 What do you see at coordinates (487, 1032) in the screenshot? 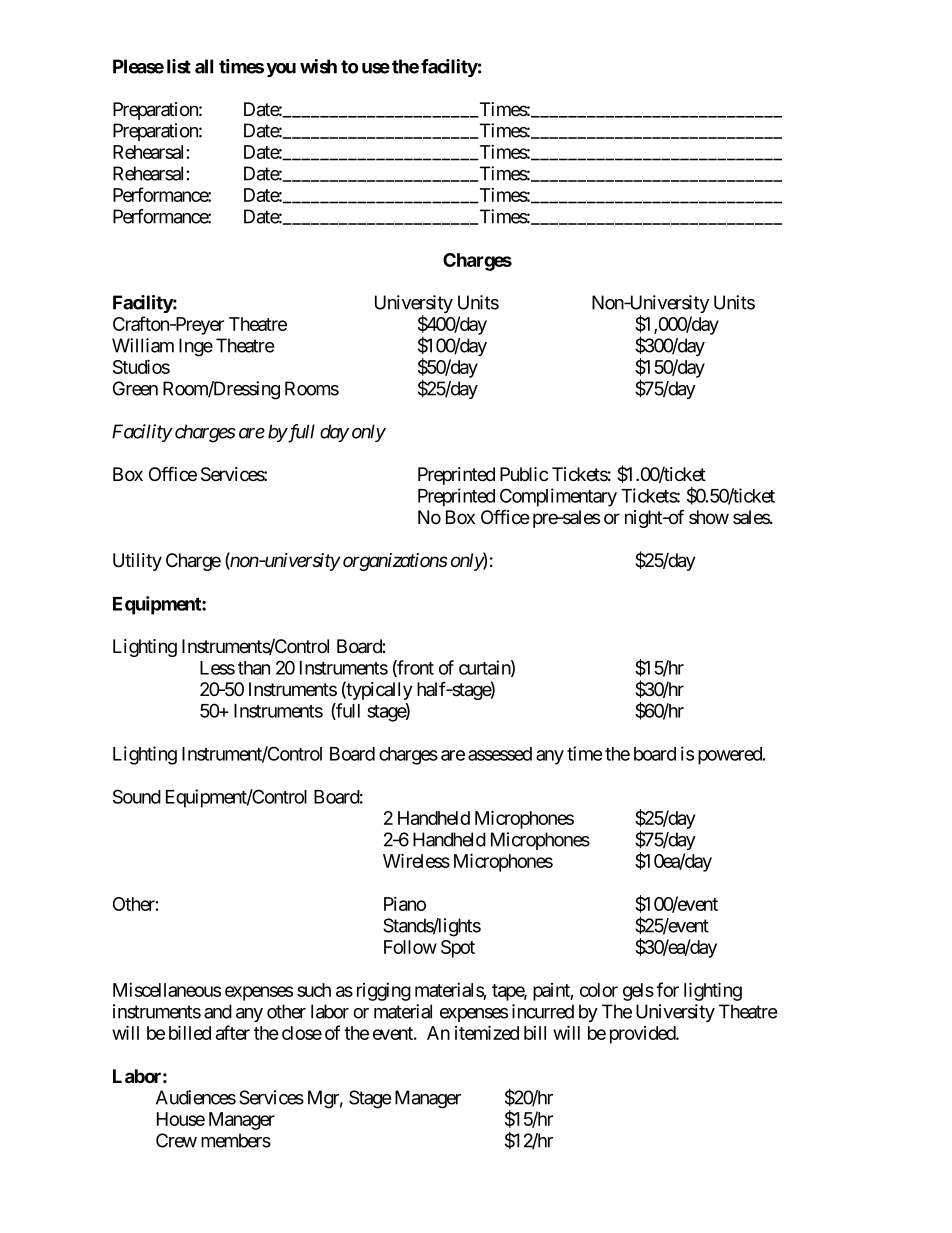
I see `itemized` at bounding box center [487, 1032].
